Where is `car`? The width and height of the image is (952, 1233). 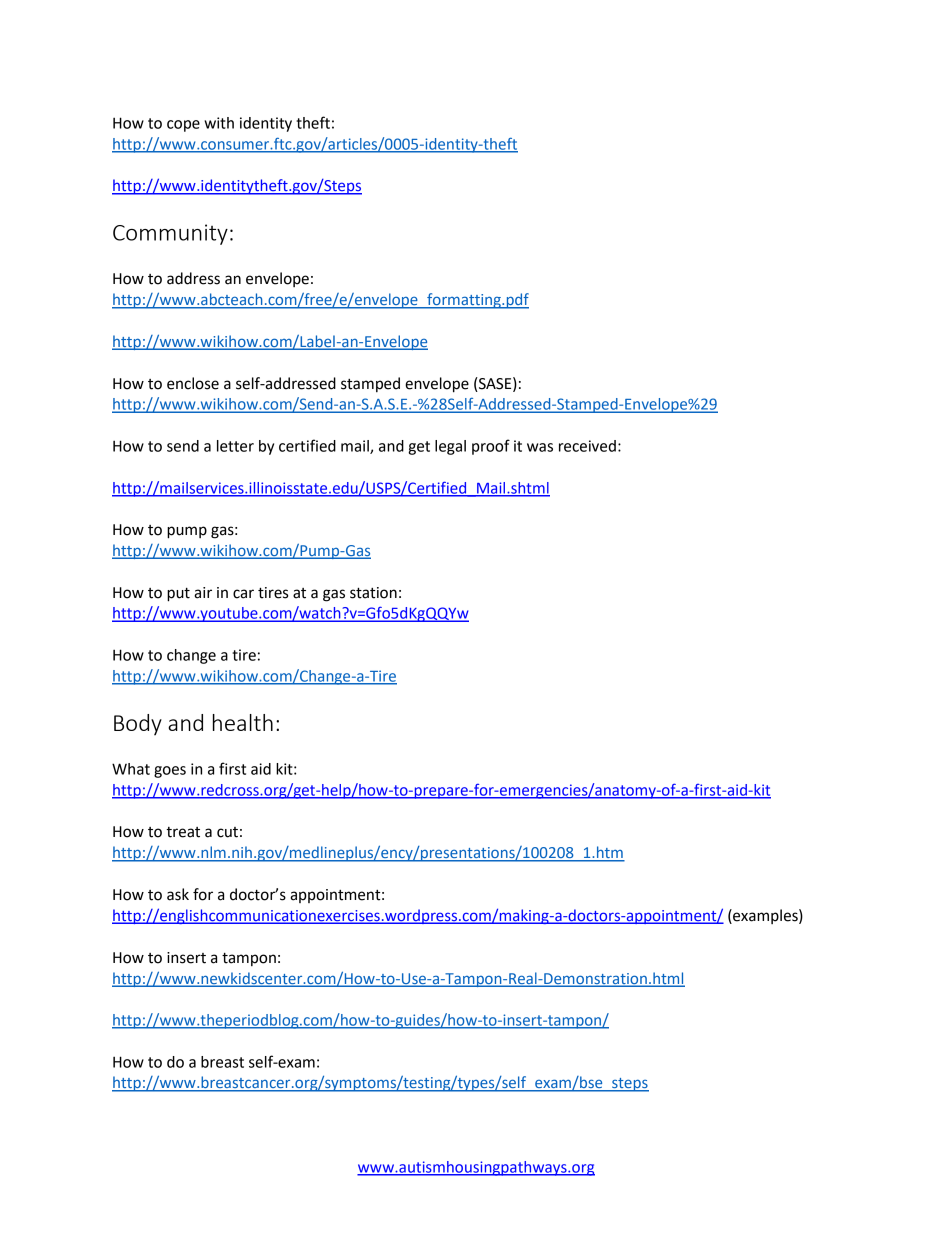 car is located at coordinates (243, 594).
